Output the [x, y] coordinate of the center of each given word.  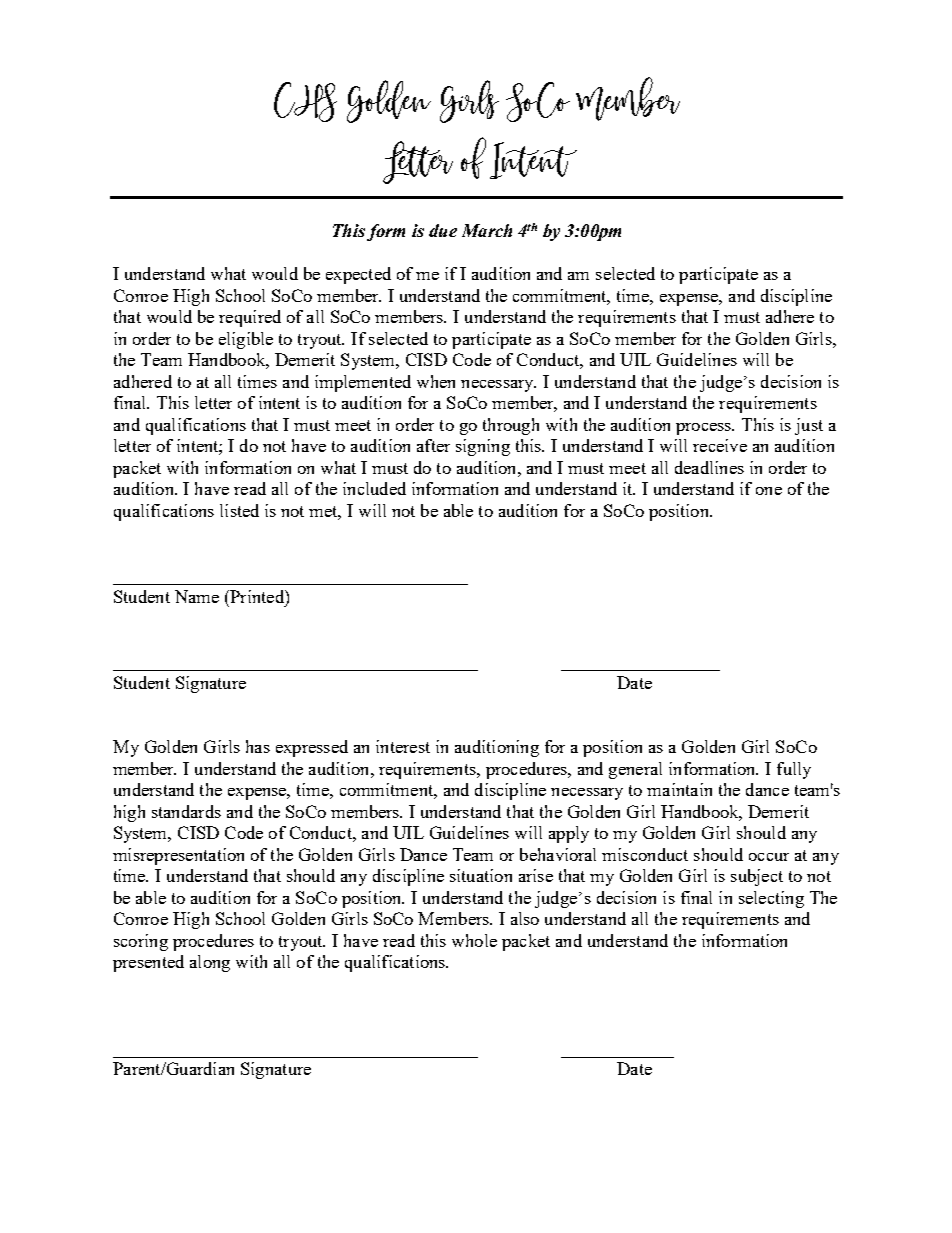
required [250, 318]
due [443, 230]
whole [474, 940]
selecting [771, 899]
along [210, 963]
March [487, 230]
